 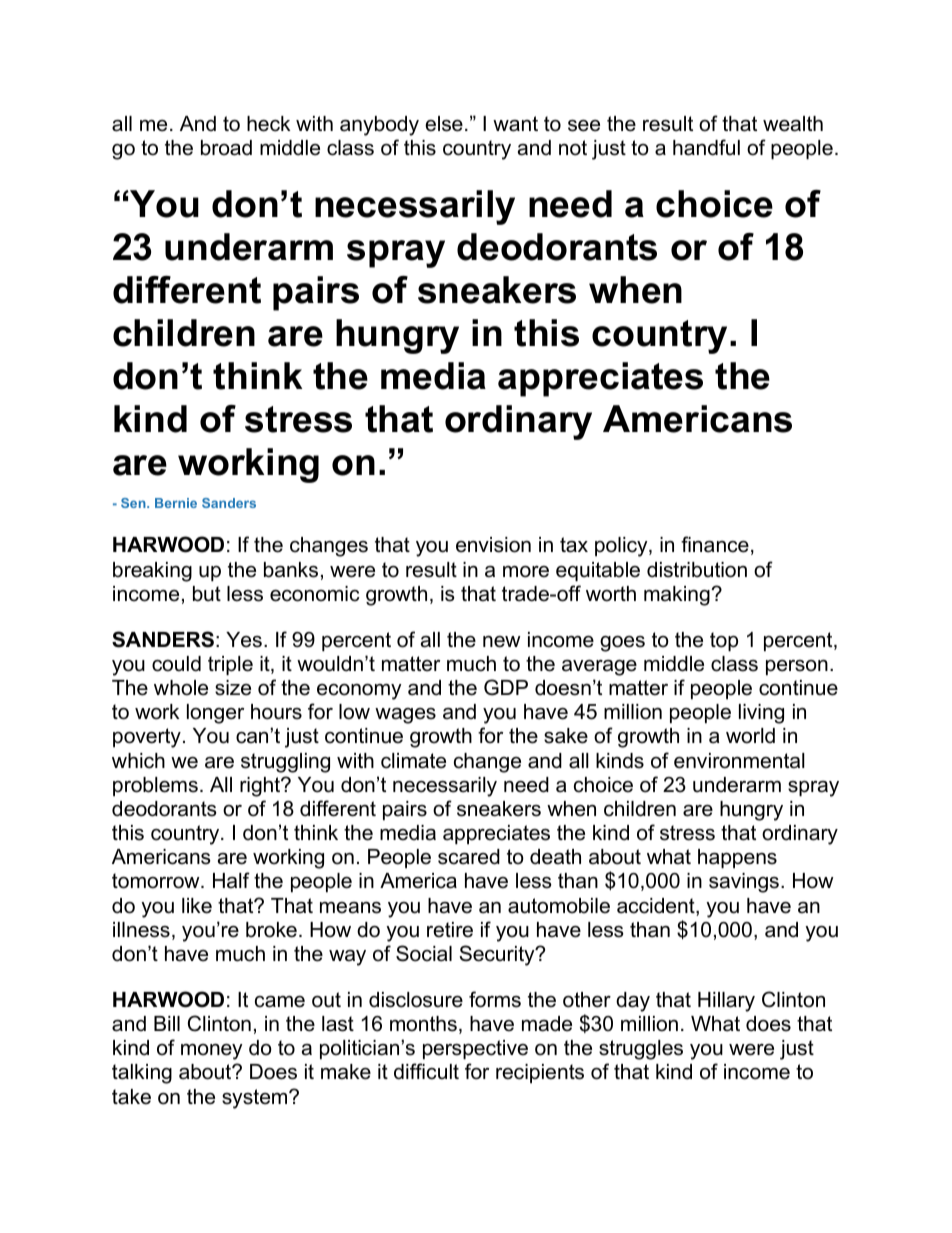 What do you see at coordinates (155, 786) in the screenshot?
I see `problems` at bounding box center [155, 786].
